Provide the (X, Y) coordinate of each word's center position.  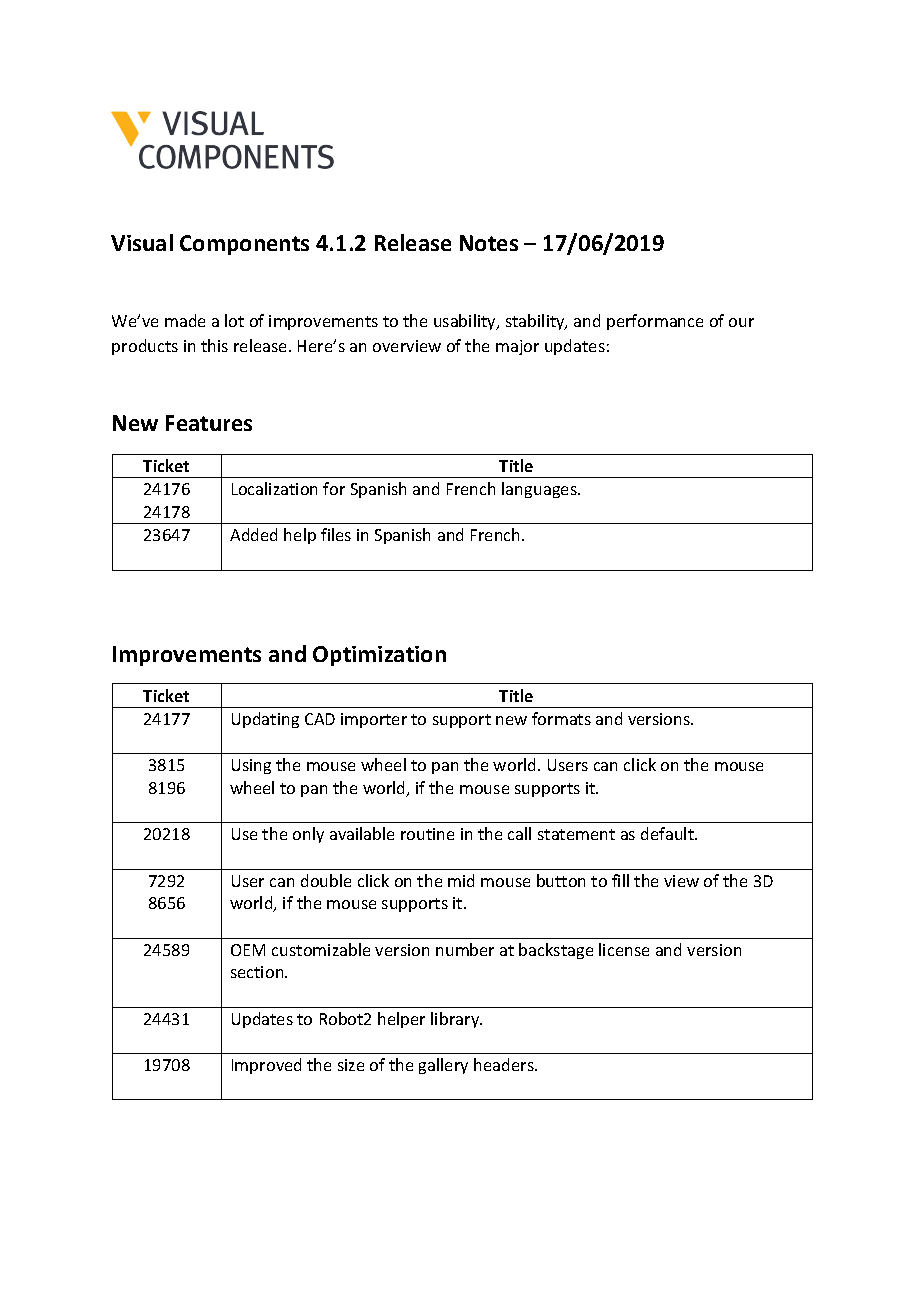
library (456, 1020)
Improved (266, 1066)
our (741, 322)
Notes (489, 243)
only (308, 835)
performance (655, 322)
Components (244, 245)
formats (561, 718)
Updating (265, 720)
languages (540, 490)
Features (209, 423)
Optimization (379, 656)
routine (427, 834)
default (668, 833)
